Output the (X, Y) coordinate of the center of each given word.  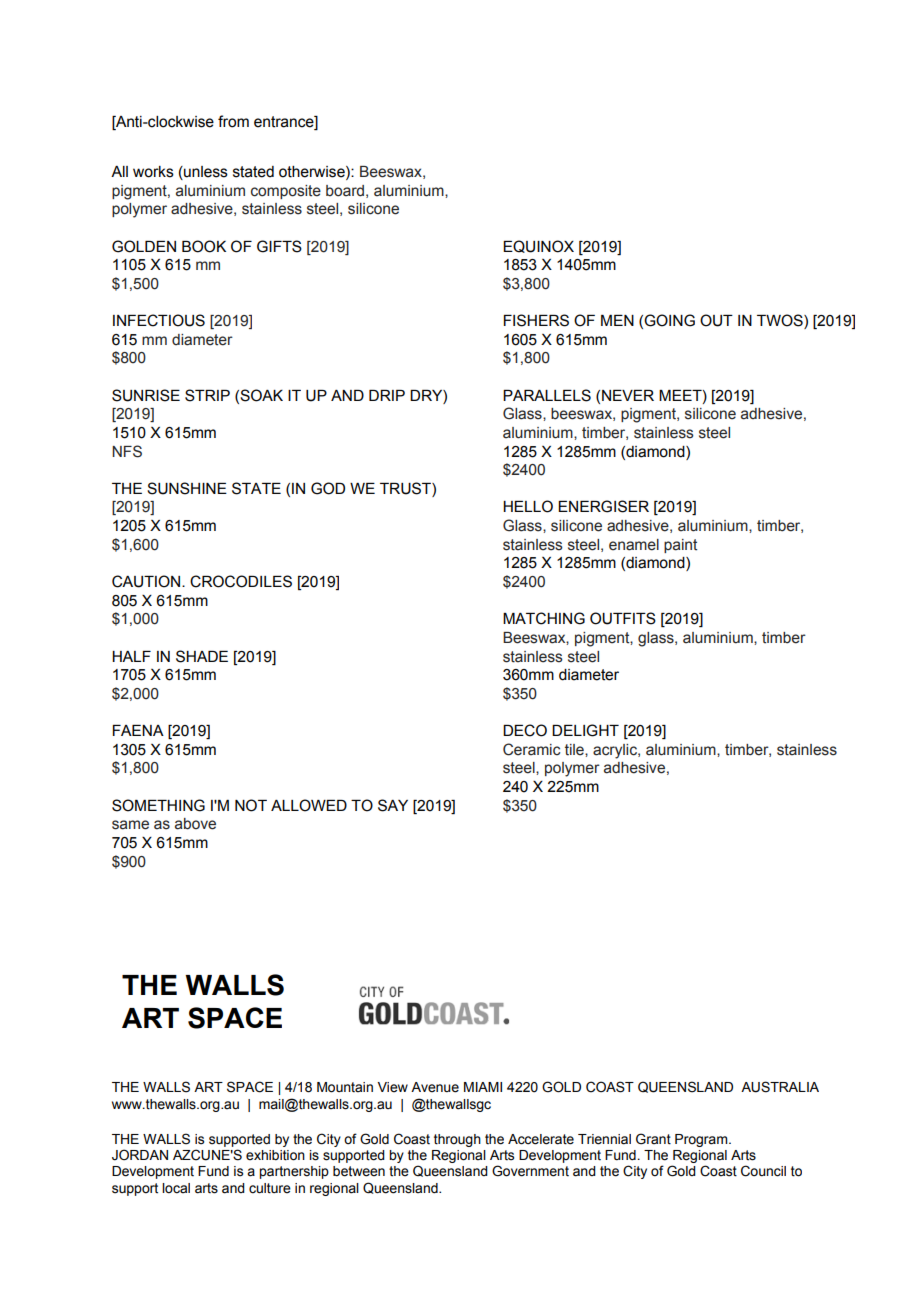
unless (205, 173)
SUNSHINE (187, 488)
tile (575, 750)
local (176, 1188)
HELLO (528, 506)
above (195, 824)
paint (680, 546)
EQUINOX (538, 246)
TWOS (781, 321)
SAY (393, 805)
